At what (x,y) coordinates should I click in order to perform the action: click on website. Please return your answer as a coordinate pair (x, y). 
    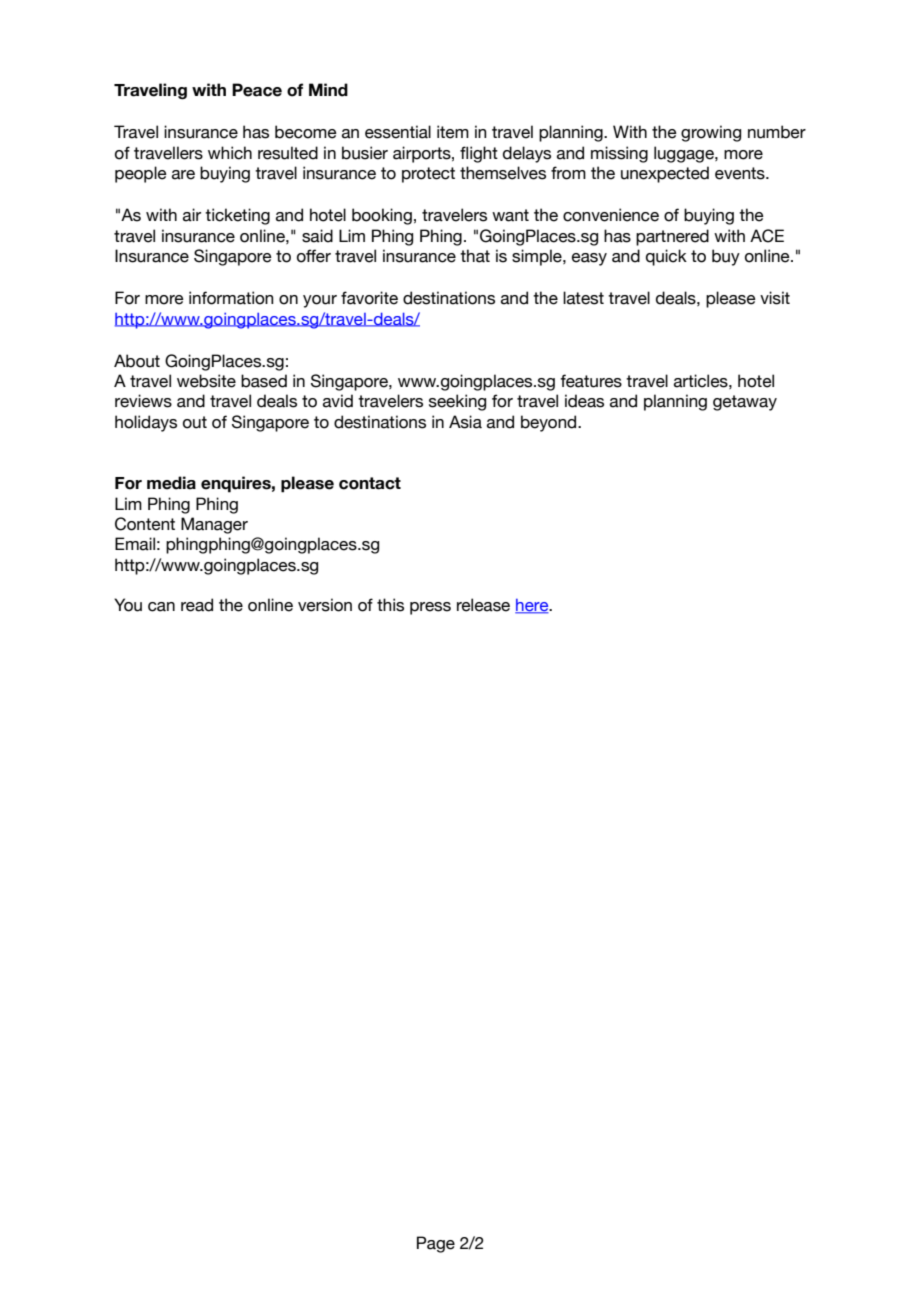
    Looking at the image, I should click on (206, 381).
